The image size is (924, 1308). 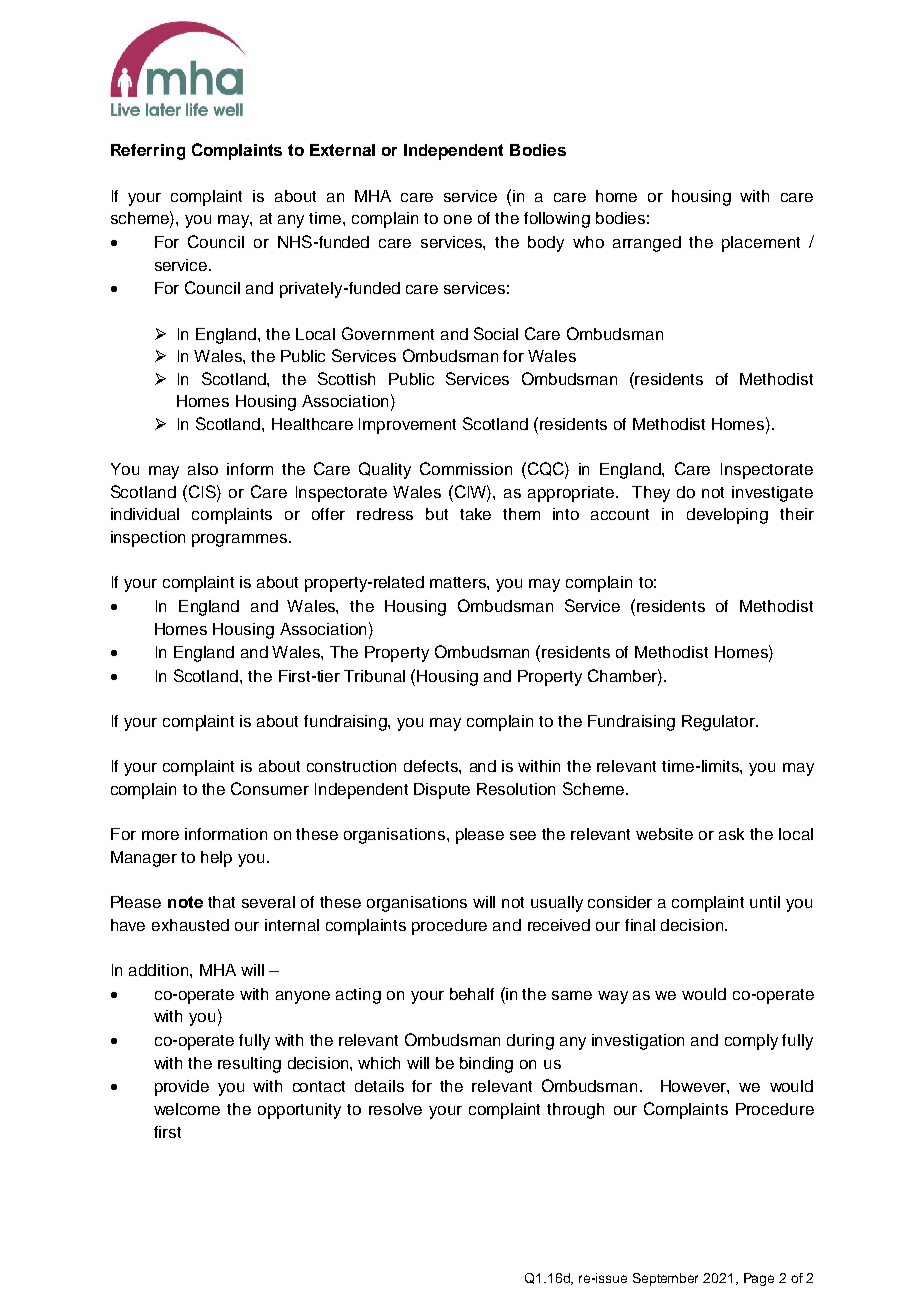 I want to click on take, so click(x=475, y=514).
